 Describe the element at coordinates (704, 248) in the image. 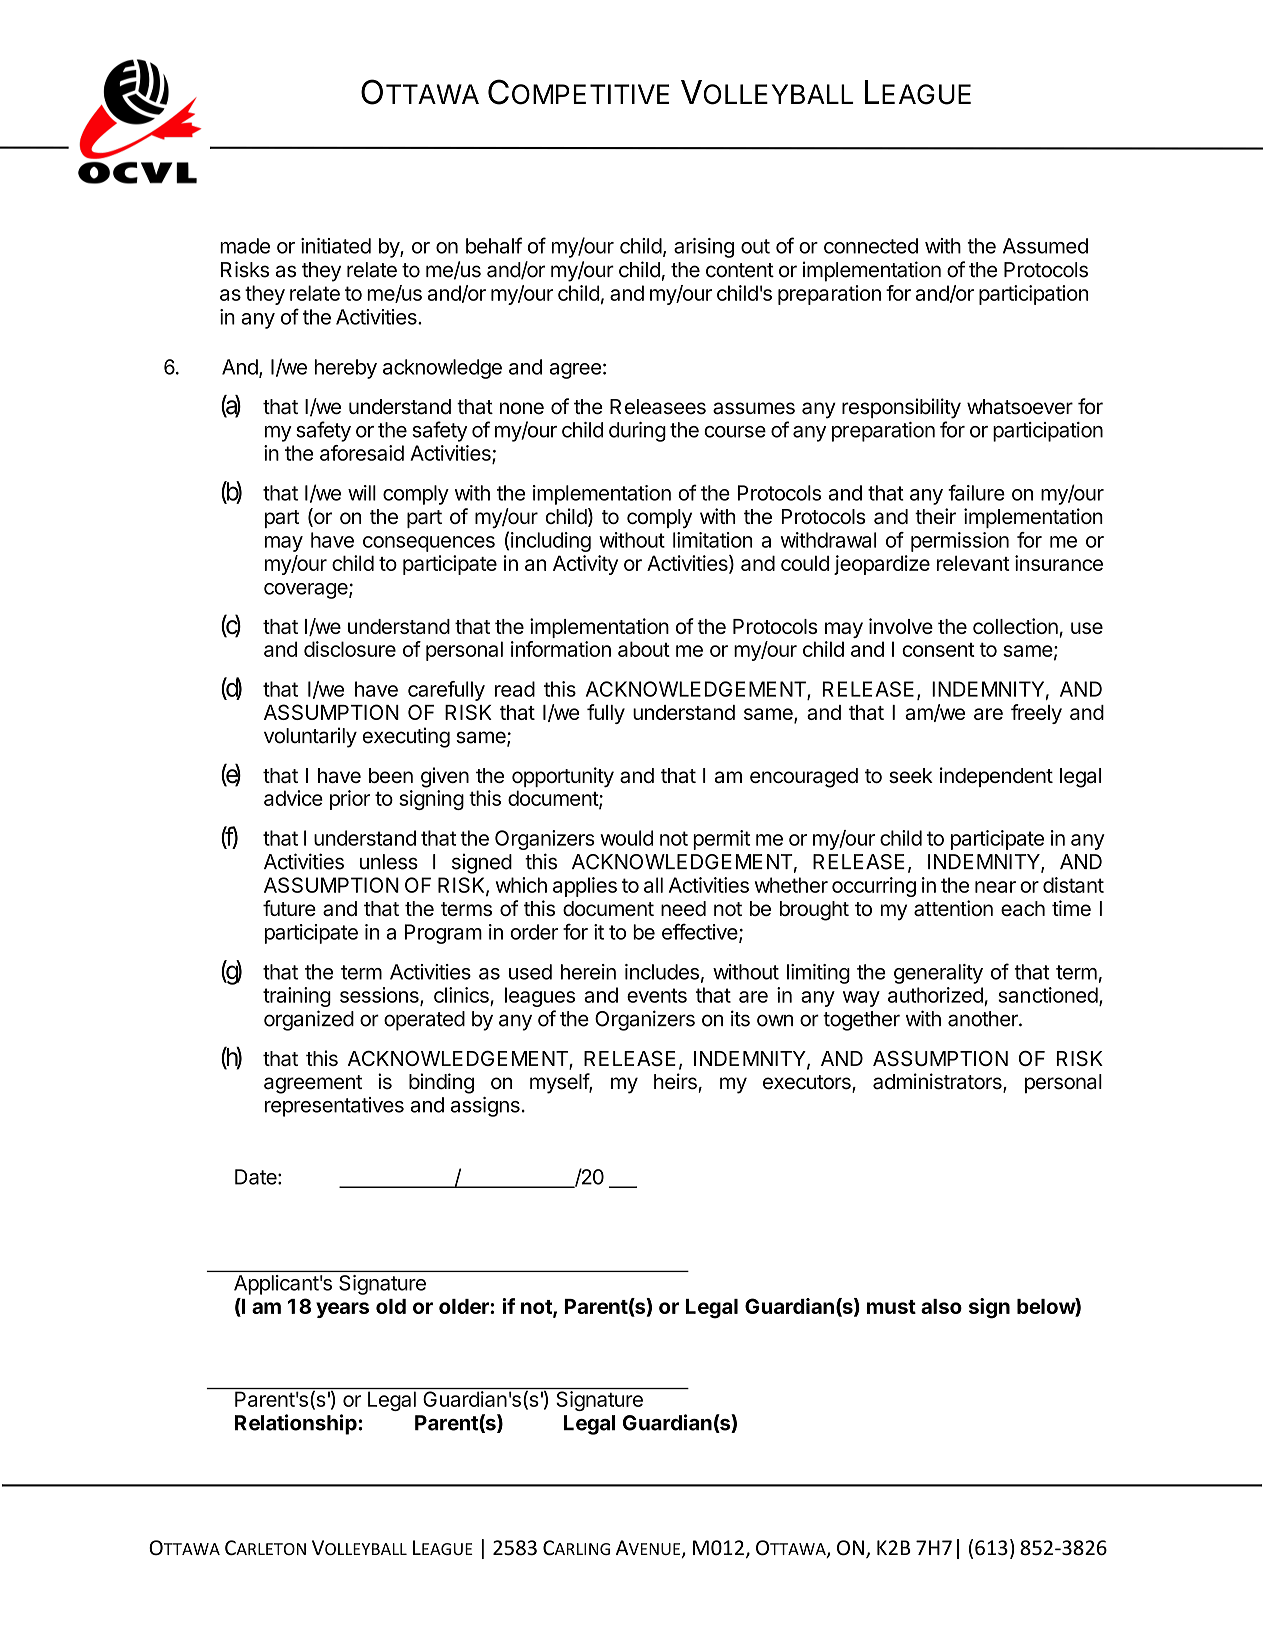

I see `arising` at that location.
